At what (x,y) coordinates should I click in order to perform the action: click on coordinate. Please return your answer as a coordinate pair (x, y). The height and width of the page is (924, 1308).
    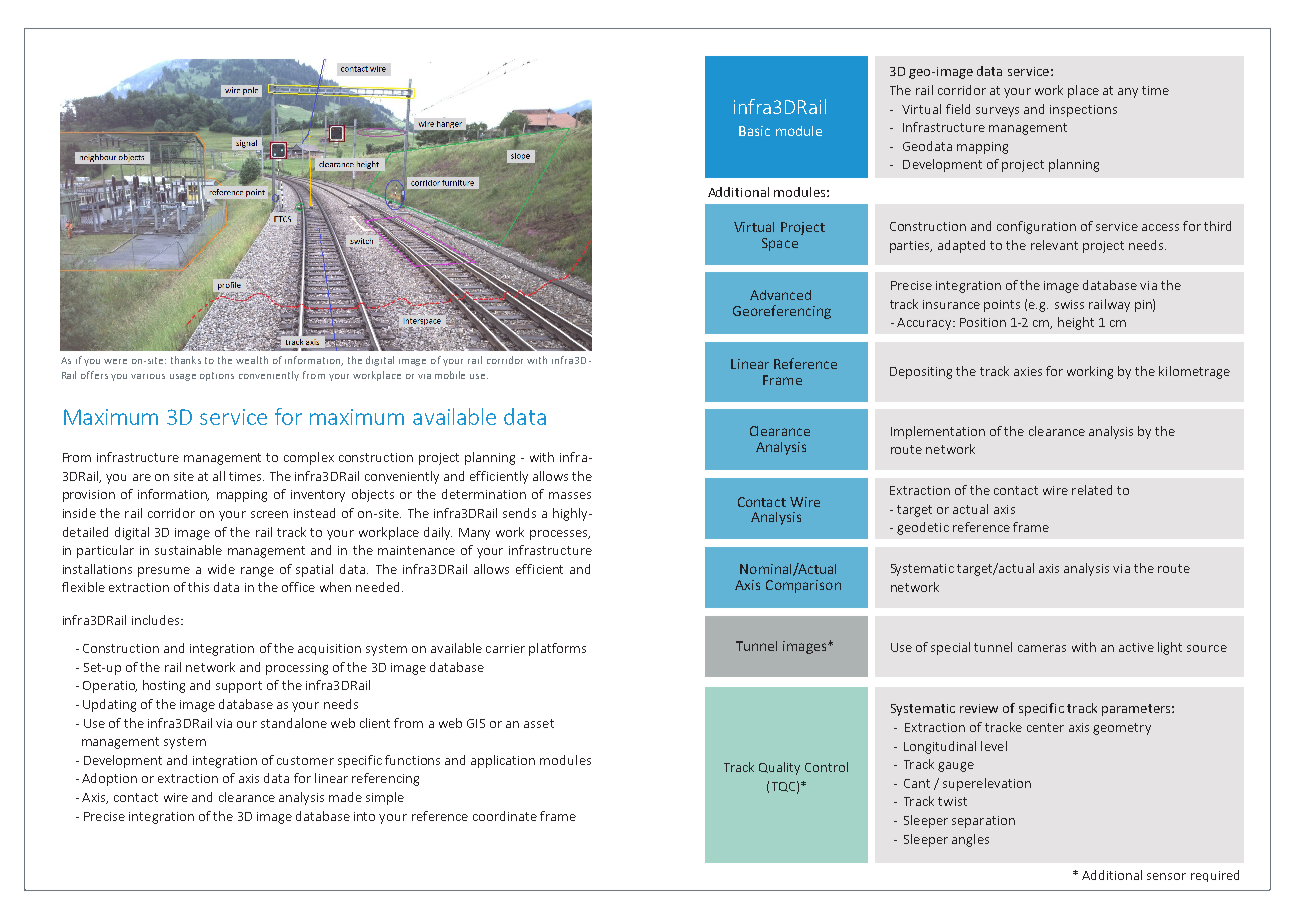
    Looking at the image, I should click on (505, 816).
